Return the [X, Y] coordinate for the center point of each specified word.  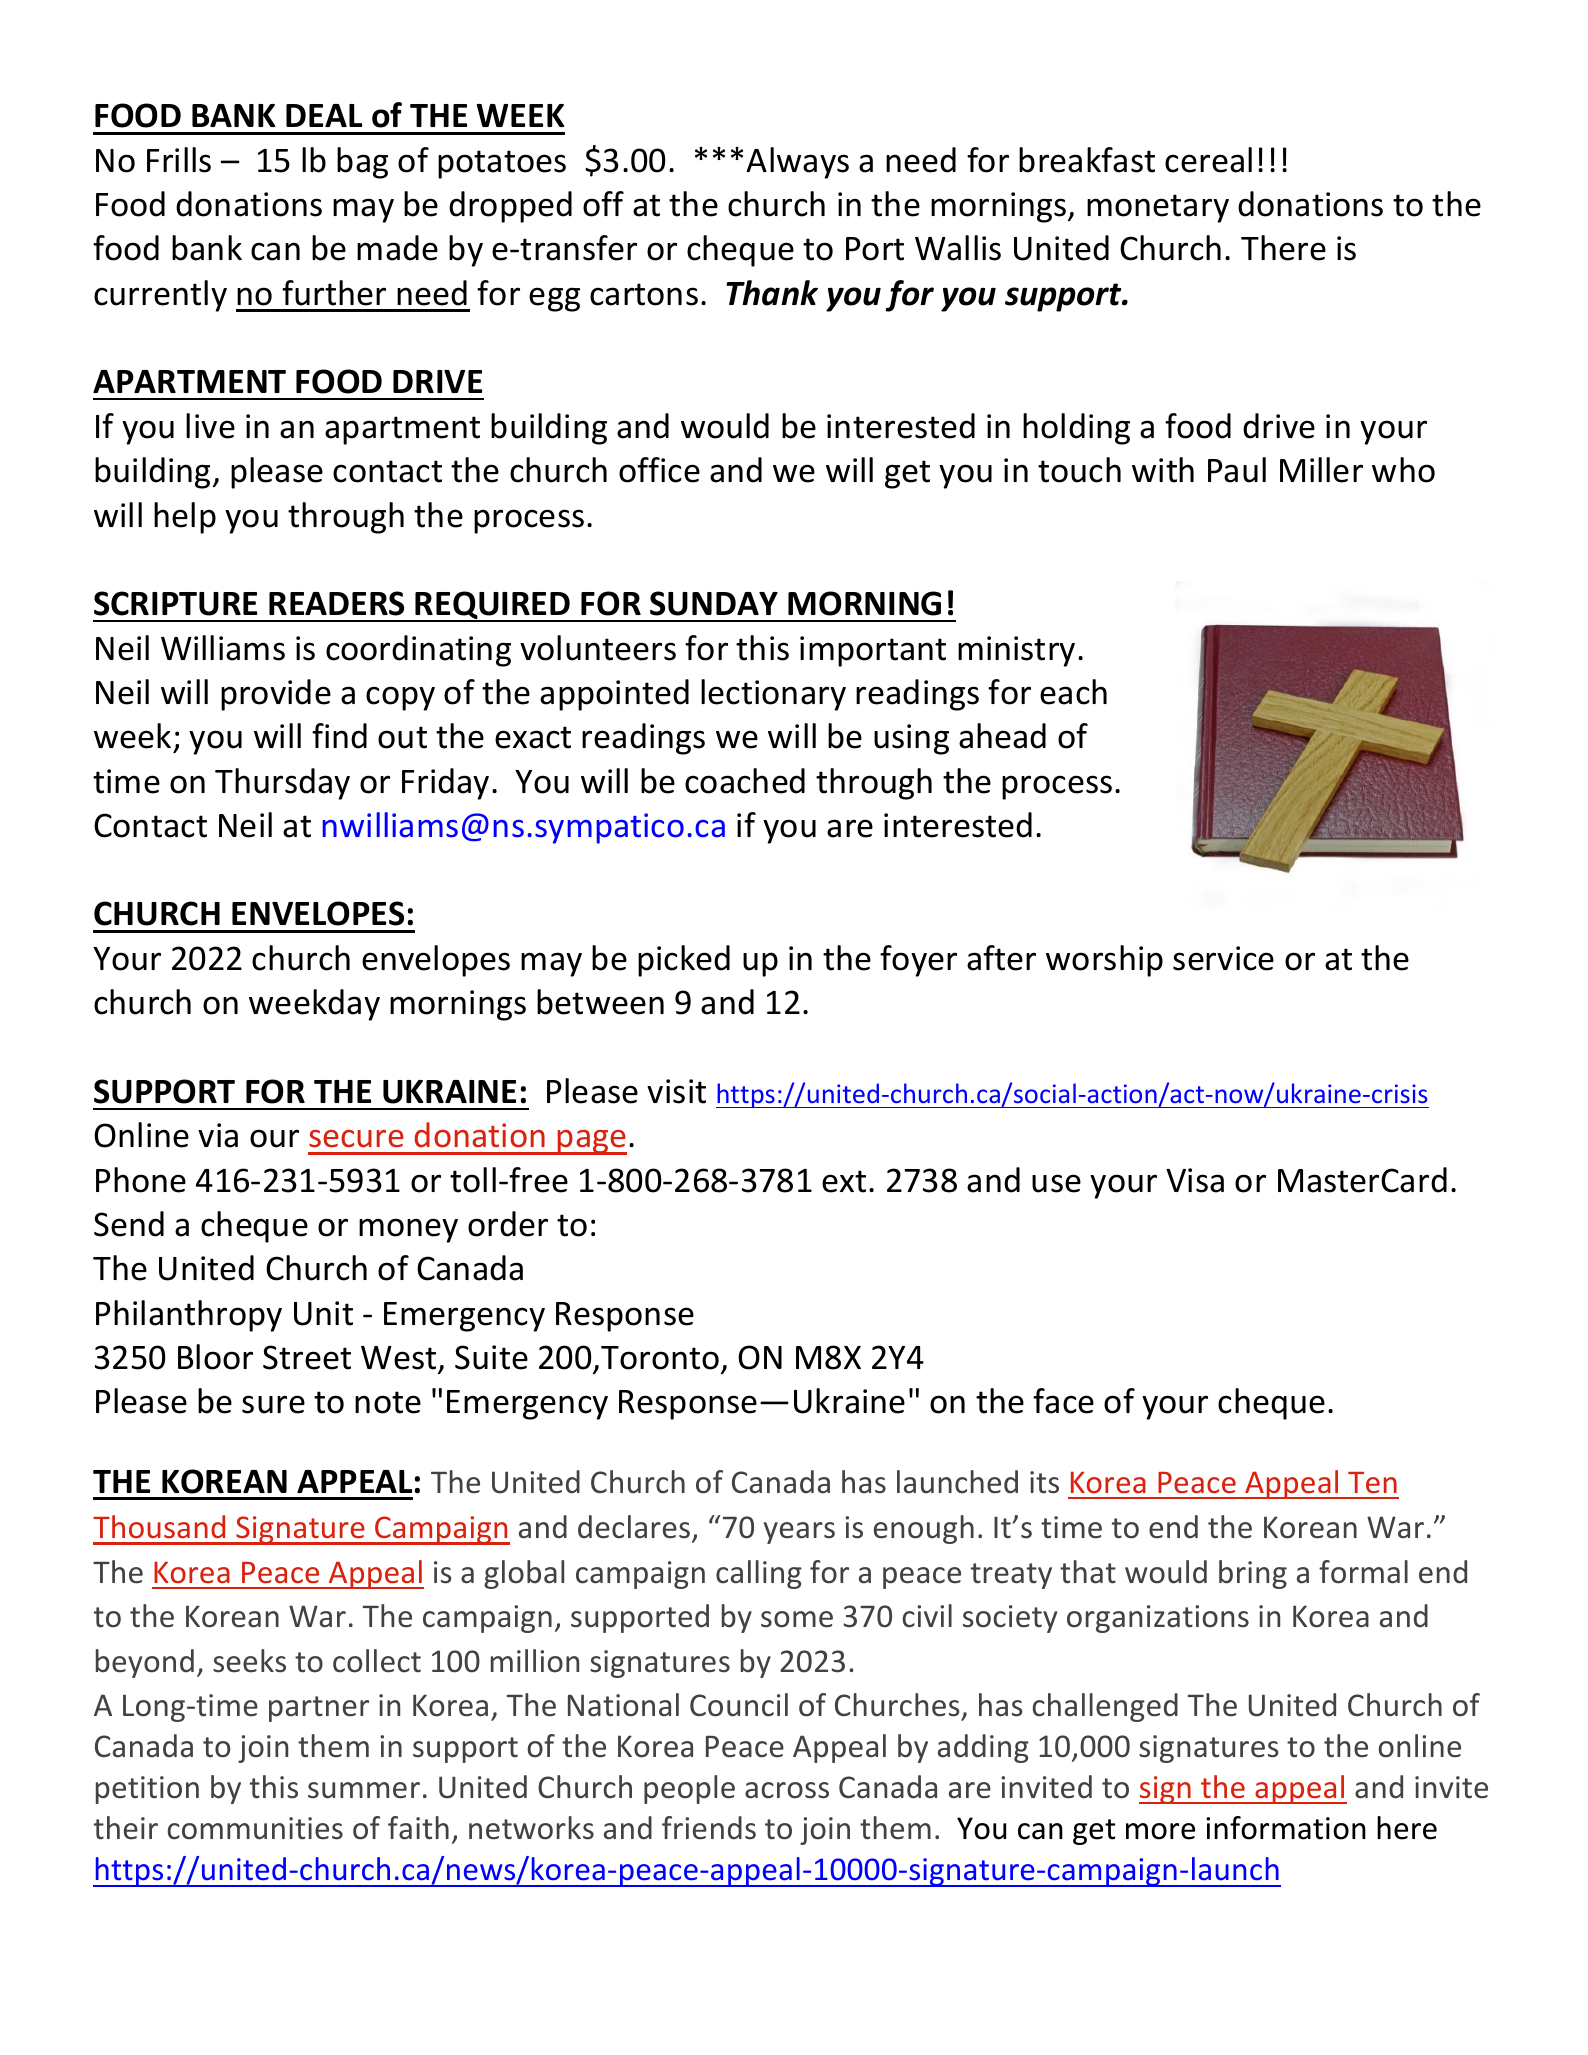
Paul [1237, 470]
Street [307, 1357]
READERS [336, 603]
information [1286, 1828]
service [1223, 958]
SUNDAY [714, 603]
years [799, 1533]
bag [362, 163]
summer [364, 1790]
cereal [1208, 160]
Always [797, 163]
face [1063, 1401]
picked [684, 961]
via [218, 1135]
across [787, 1790]
